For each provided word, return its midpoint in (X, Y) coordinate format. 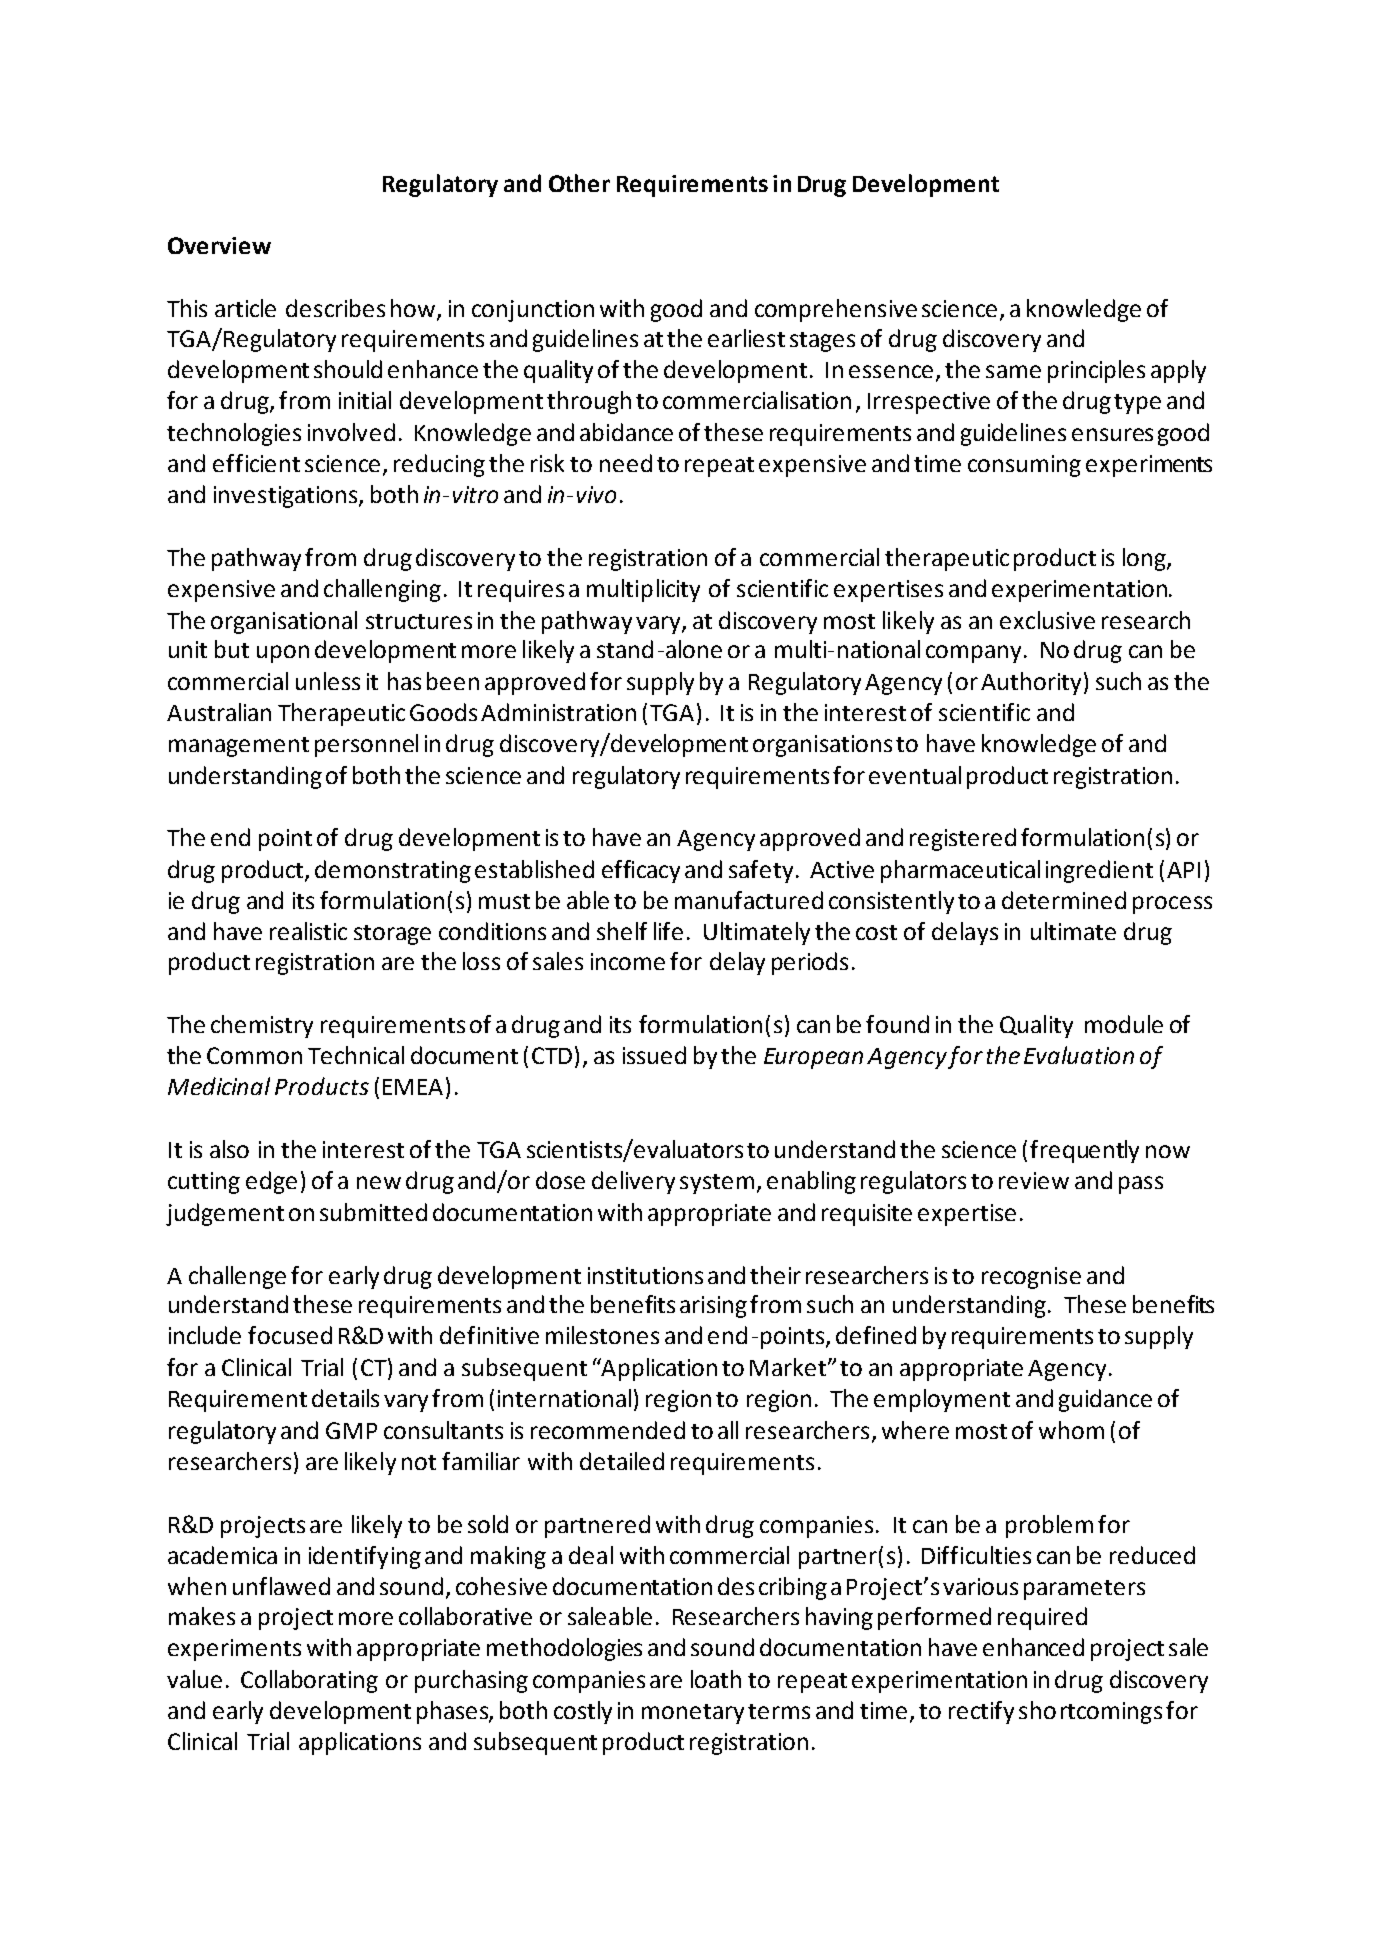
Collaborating (309, 1681)
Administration (558, 712)
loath (716, 1679)
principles (1096, 371)
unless (328, 681)
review (1034, 1180)
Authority (1031, 683)
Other (579, 183)
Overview (219, 245)
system (717, 1184)
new (379, 1182)
